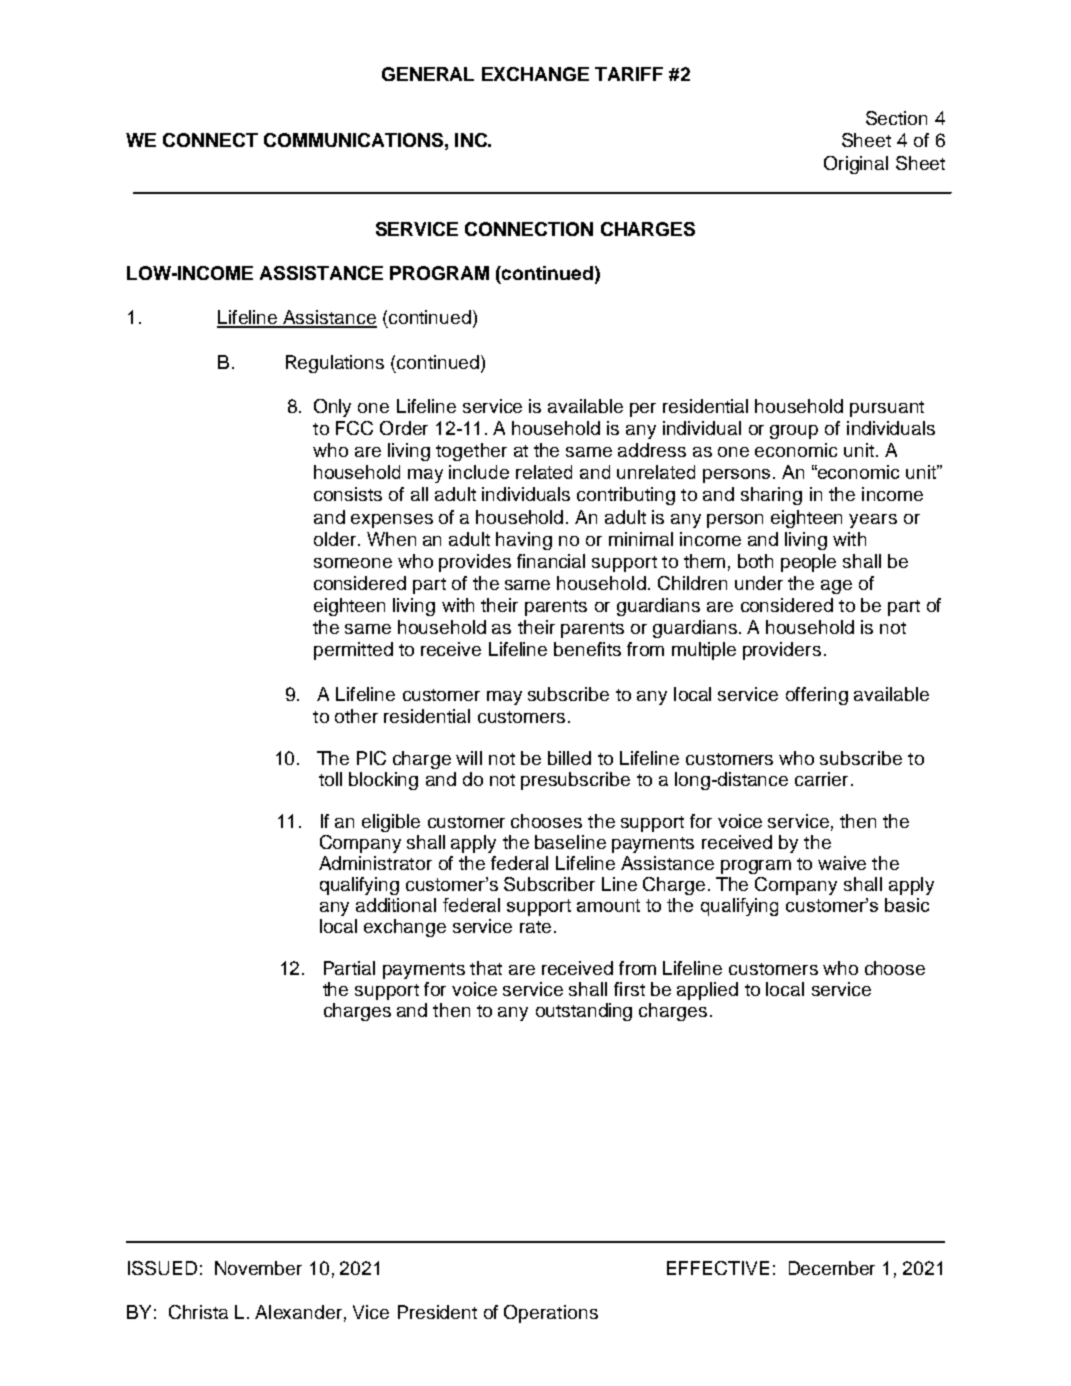  Describe the element at coordinates (629, 74) in the document. I see `TARIFF` at that location.
